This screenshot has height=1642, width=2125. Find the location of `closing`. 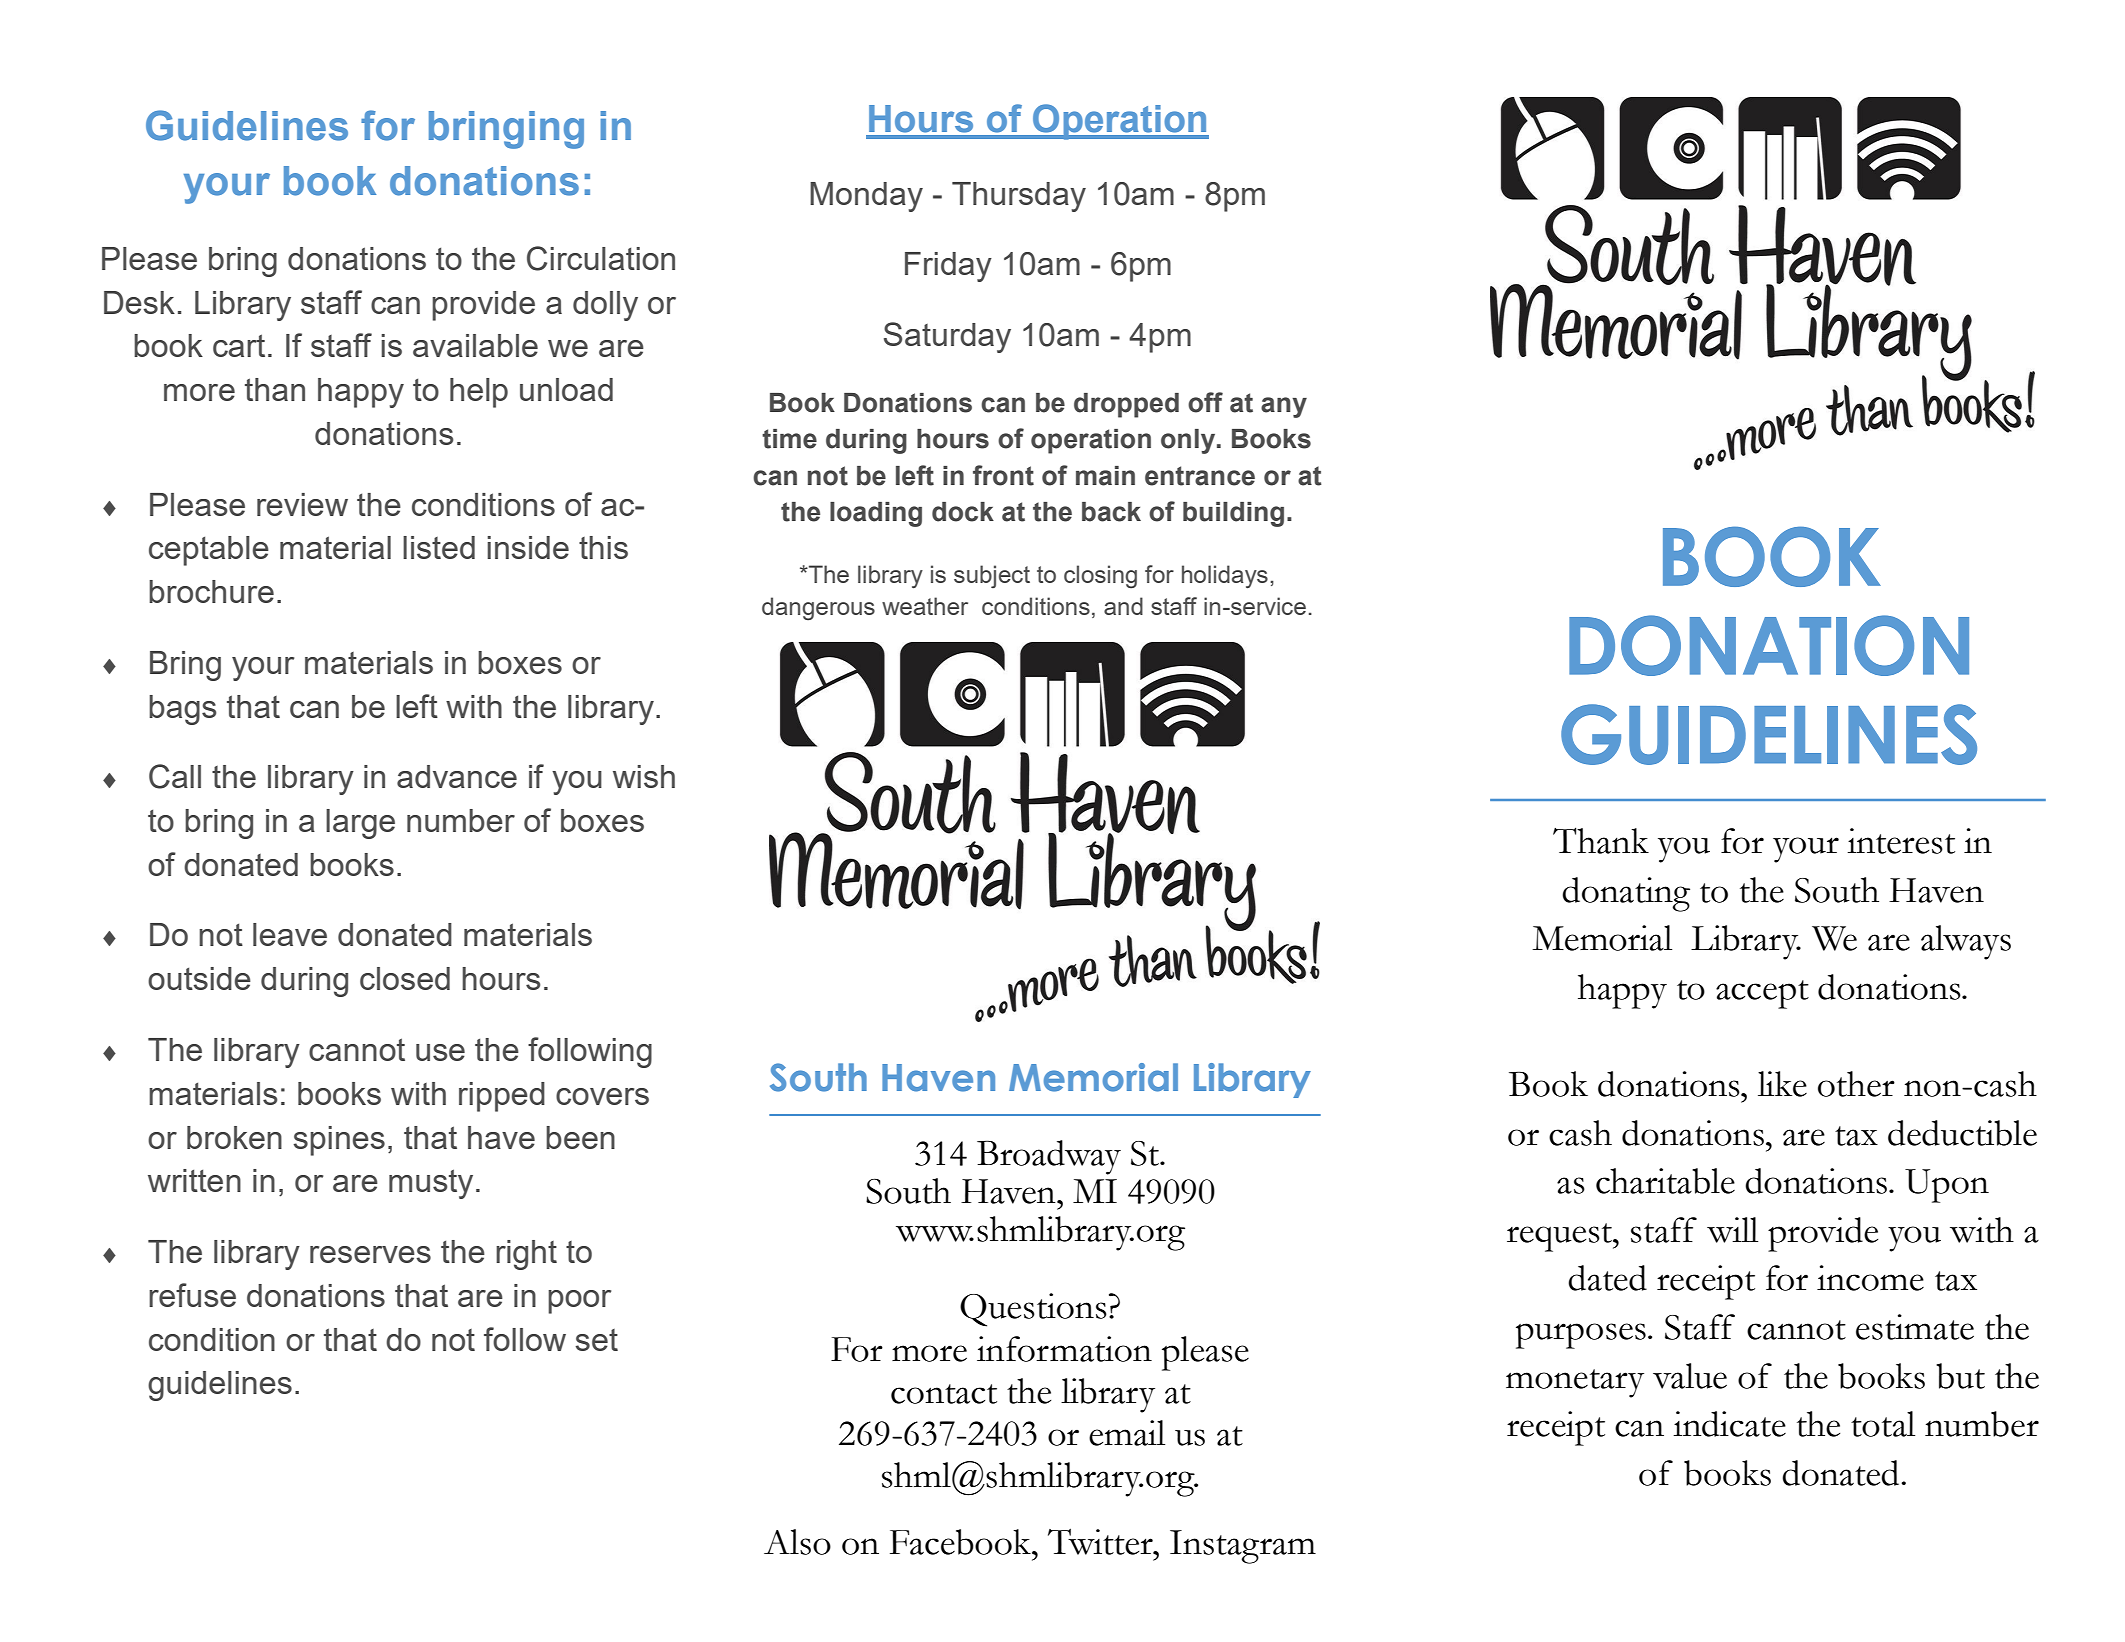

closing is located at coordinates (1100, 577).
